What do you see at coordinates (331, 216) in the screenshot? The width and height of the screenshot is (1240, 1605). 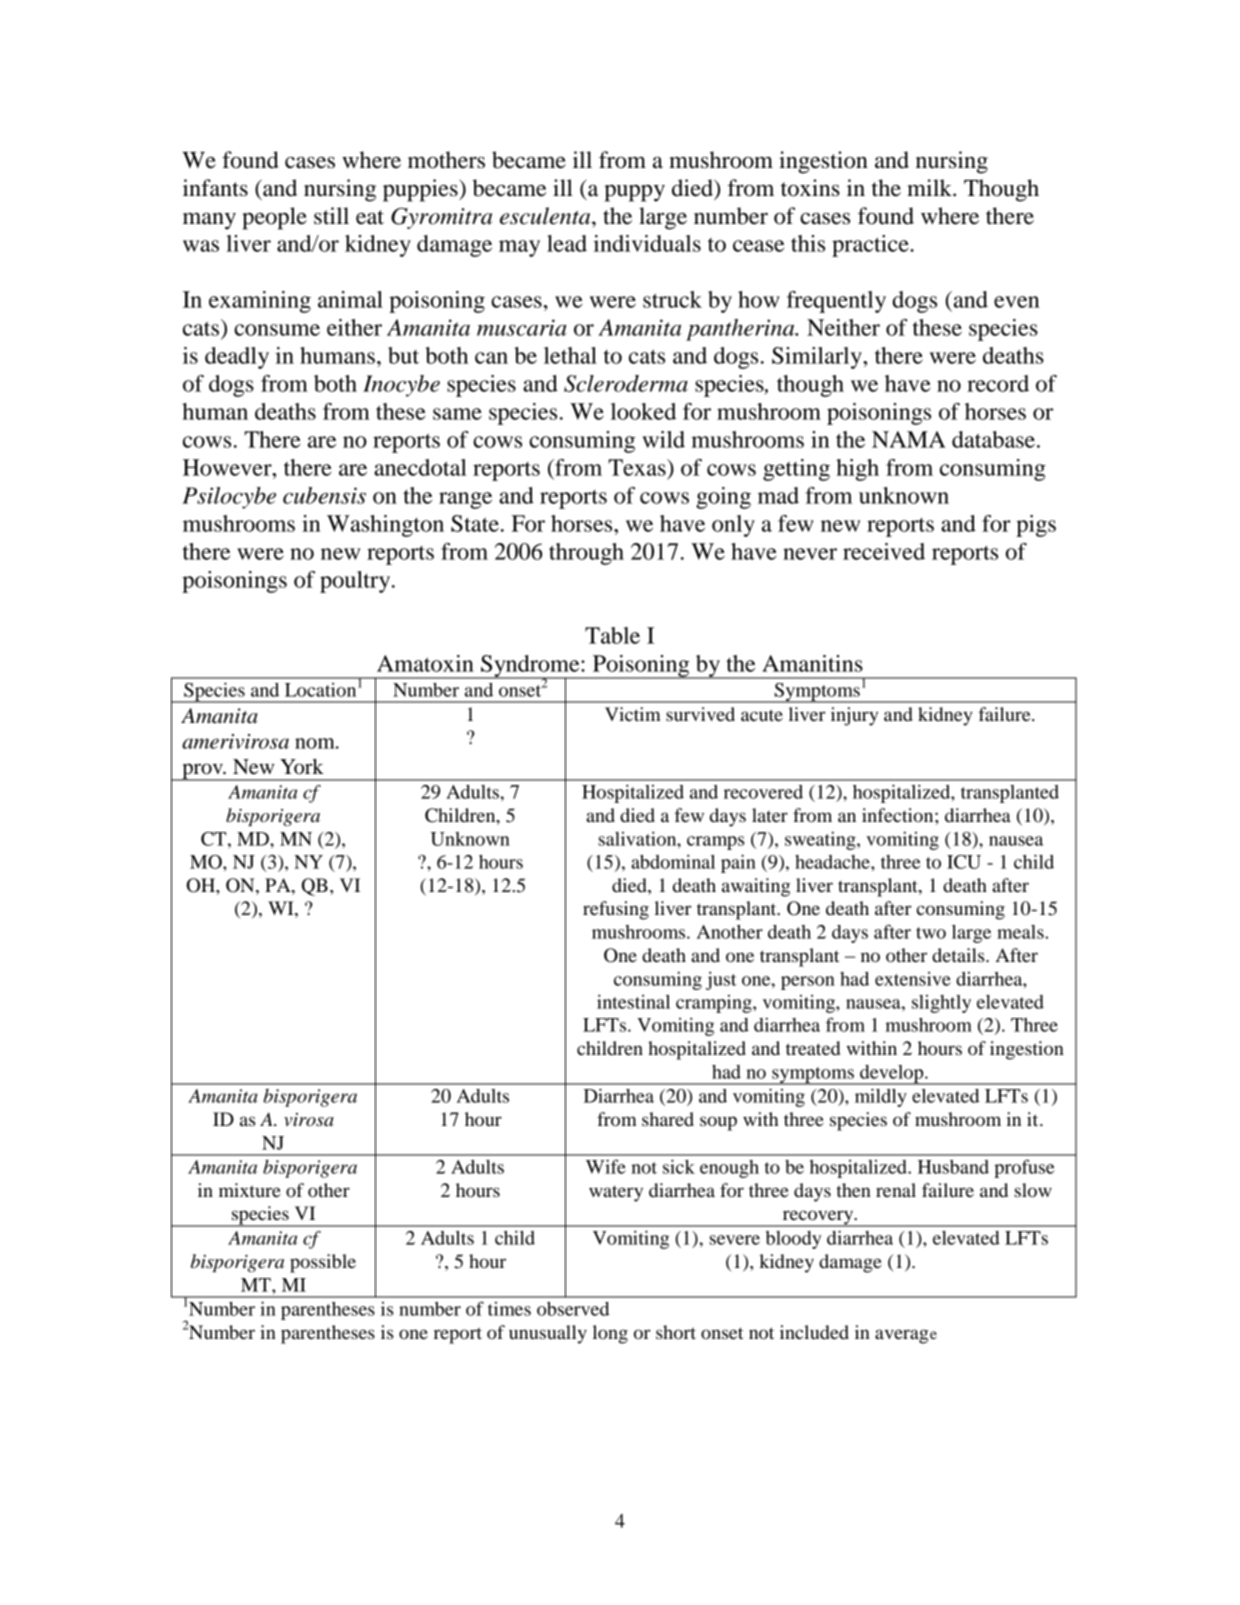 I see `still` at bounding box center [331, 216].
